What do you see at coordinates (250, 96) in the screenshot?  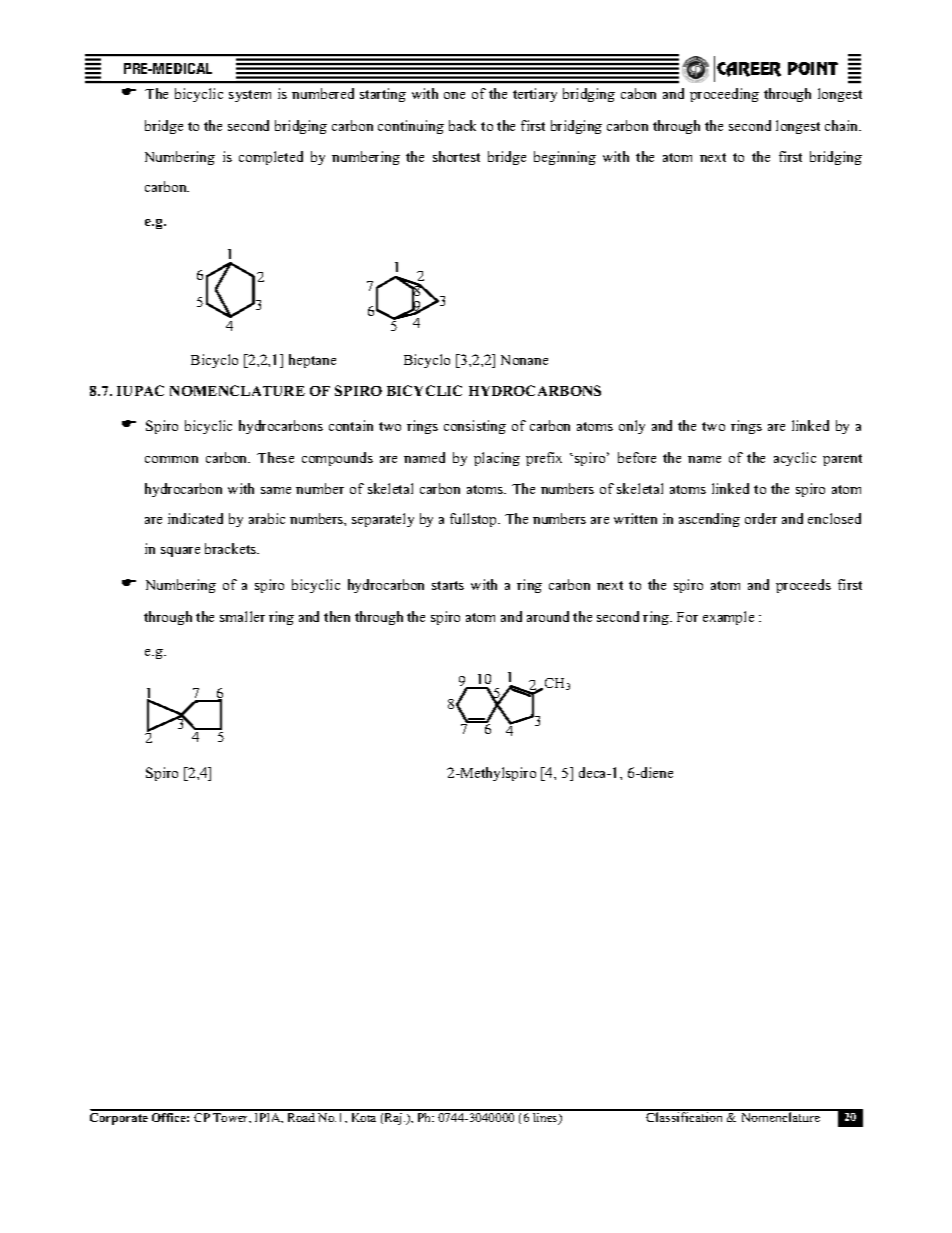 I see `system` at bounding box center [250, 96].
